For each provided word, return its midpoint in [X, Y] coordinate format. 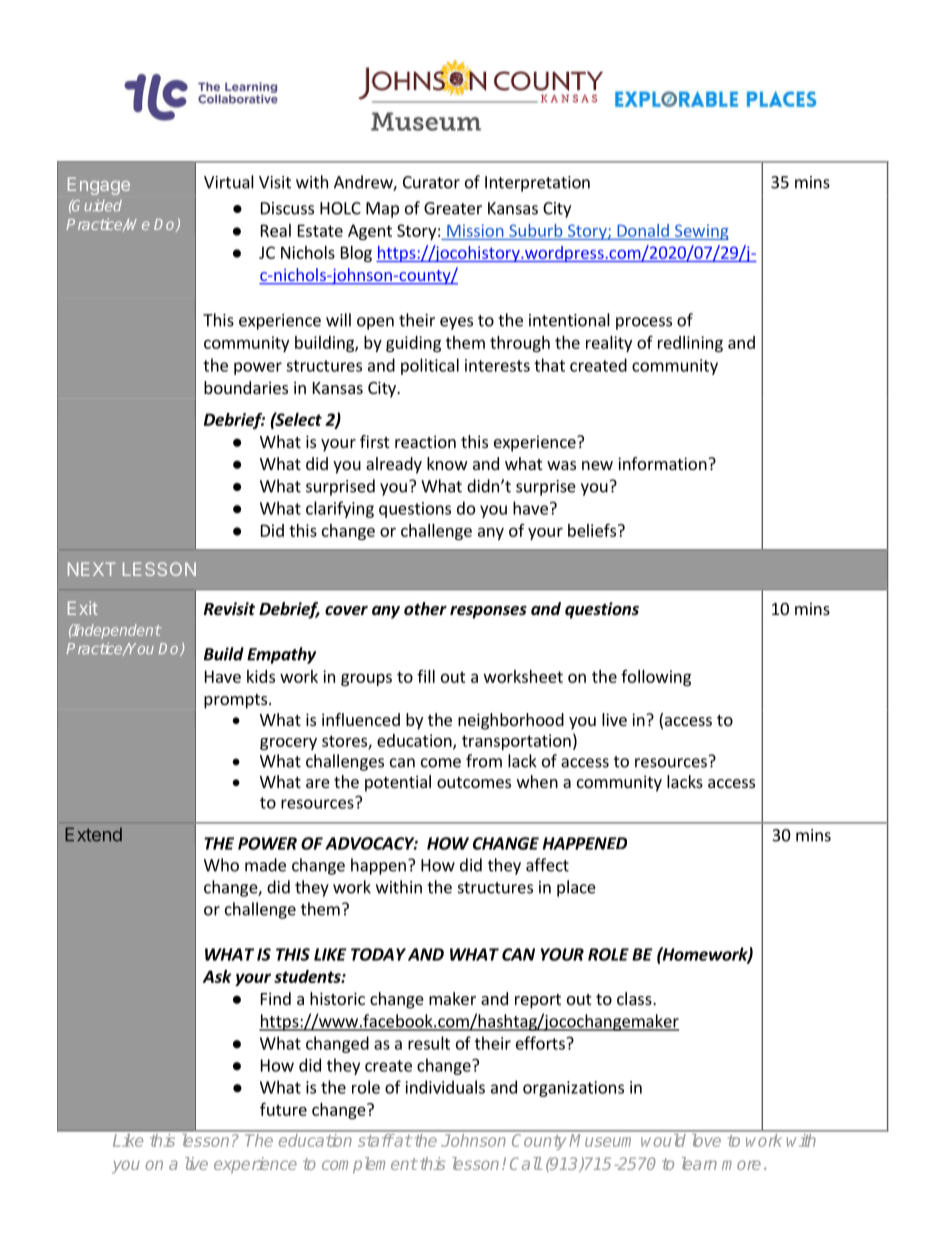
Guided [96, 205]
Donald [643, 230]
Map [382, 210]
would [663, 1140]
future [283, 1109]
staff [376, 1140]
